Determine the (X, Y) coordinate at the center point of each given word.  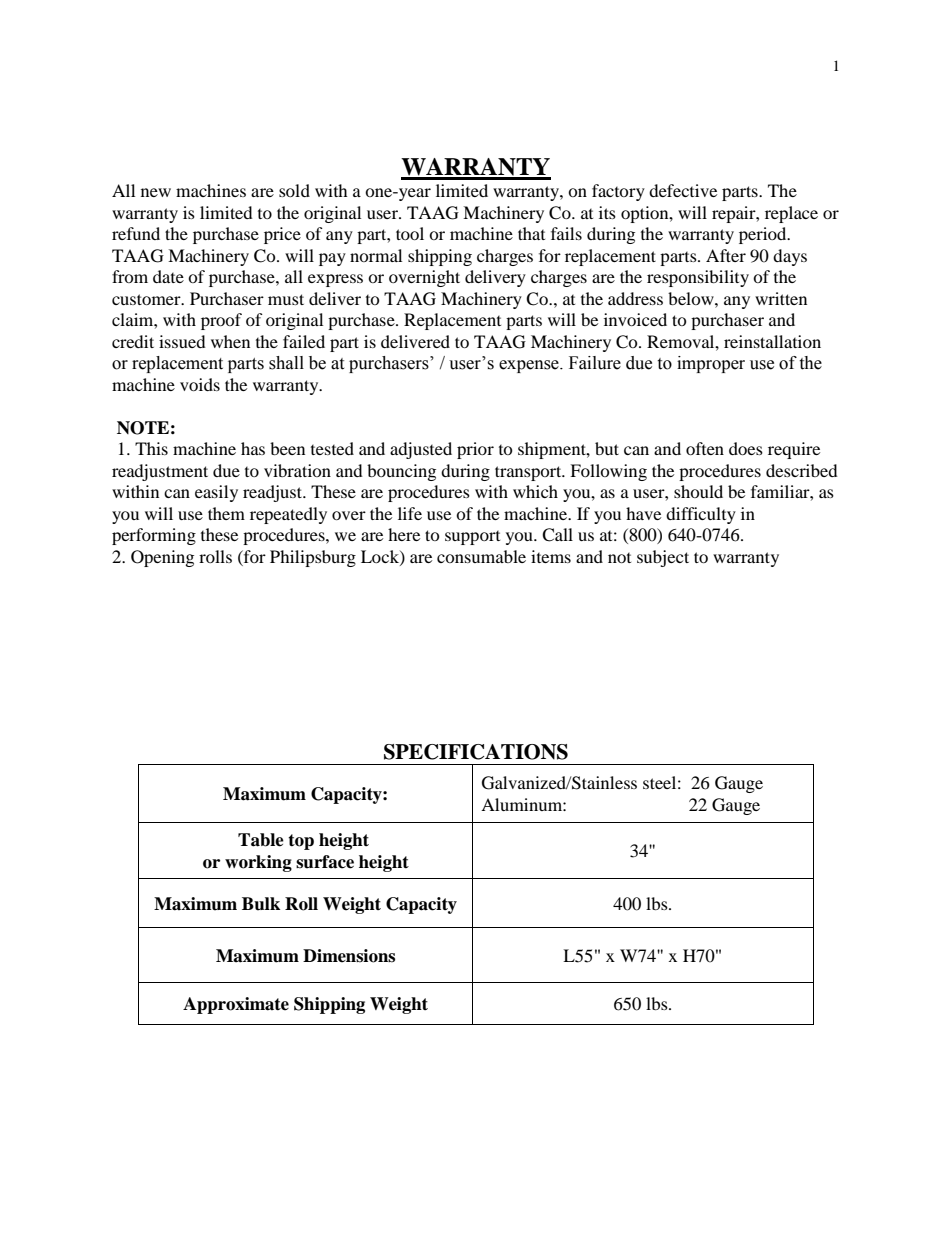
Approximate (236, 1005)
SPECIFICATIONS (476, 752)
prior (475, 450)
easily (216, 493)
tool (410, 233)
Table (261, 840)
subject (663, 558)
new (156, 192)
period (764, 235)
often (705, 448)
